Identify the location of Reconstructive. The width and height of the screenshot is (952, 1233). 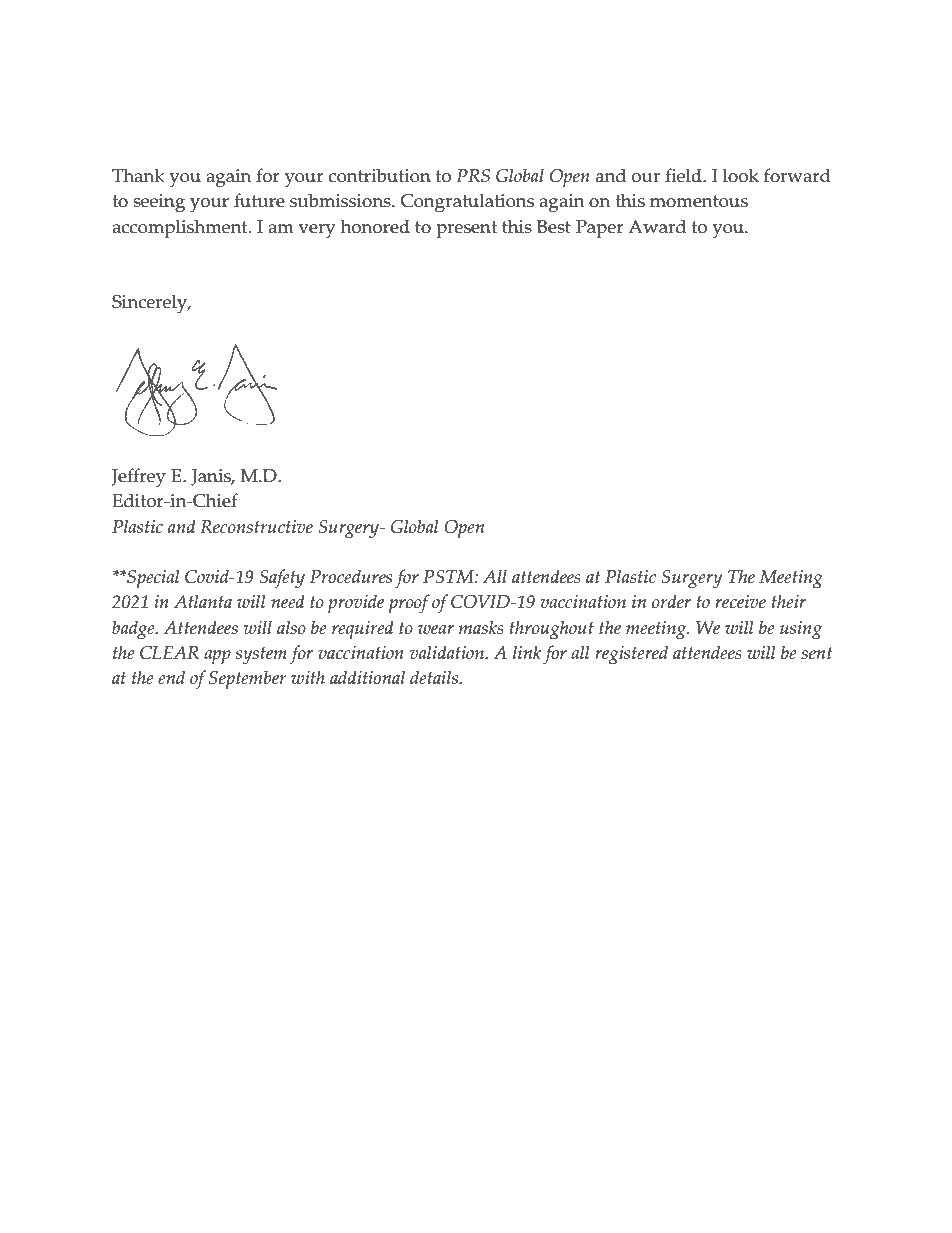
(256, 527).
